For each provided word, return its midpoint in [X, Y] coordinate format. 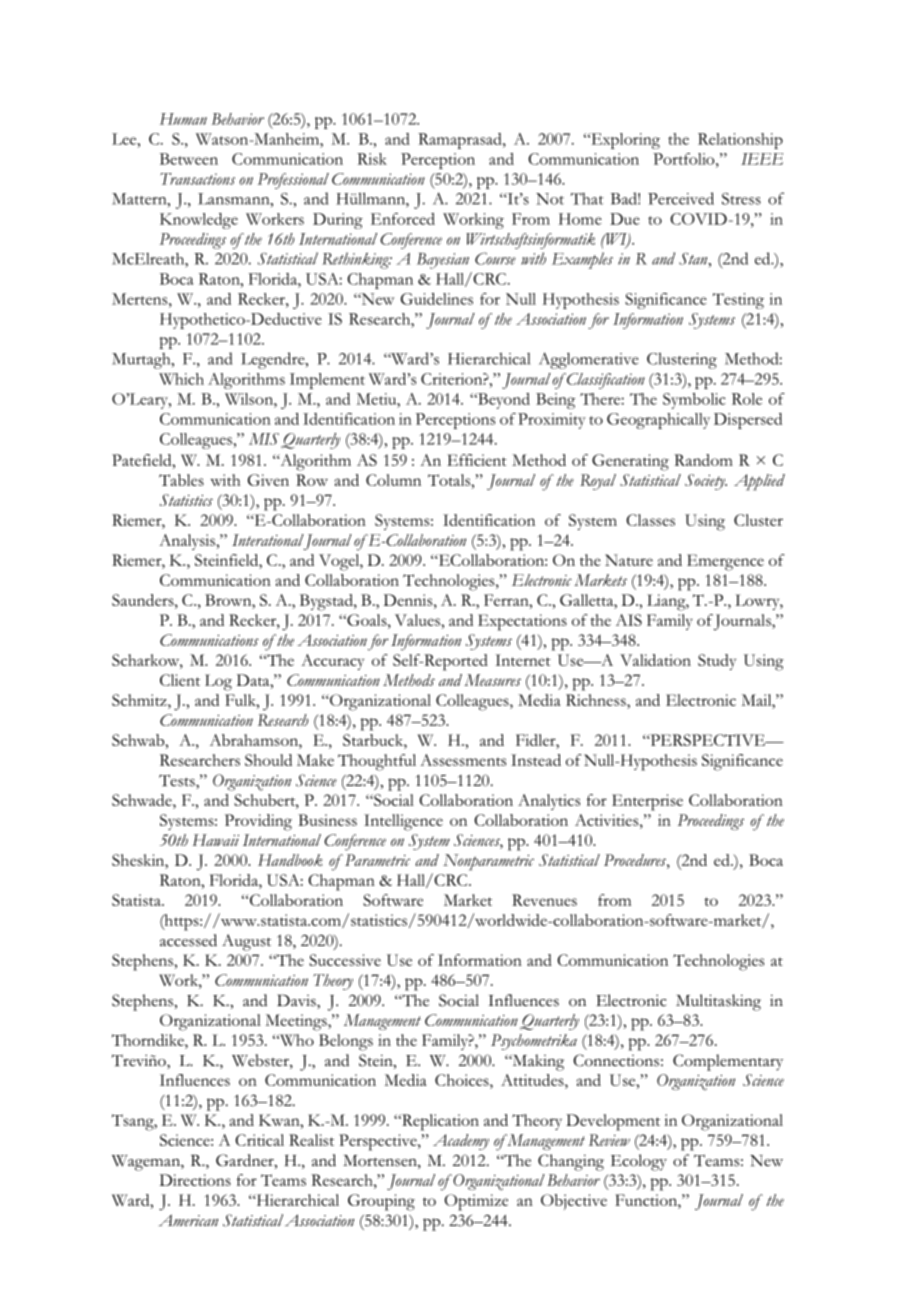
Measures [492, 680]
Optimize [476, 1202]
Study [717, 662]
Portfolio [685, 159]
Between [189, 159]
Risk [372, 159]
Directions [195, 1180]
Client [180, 680]
